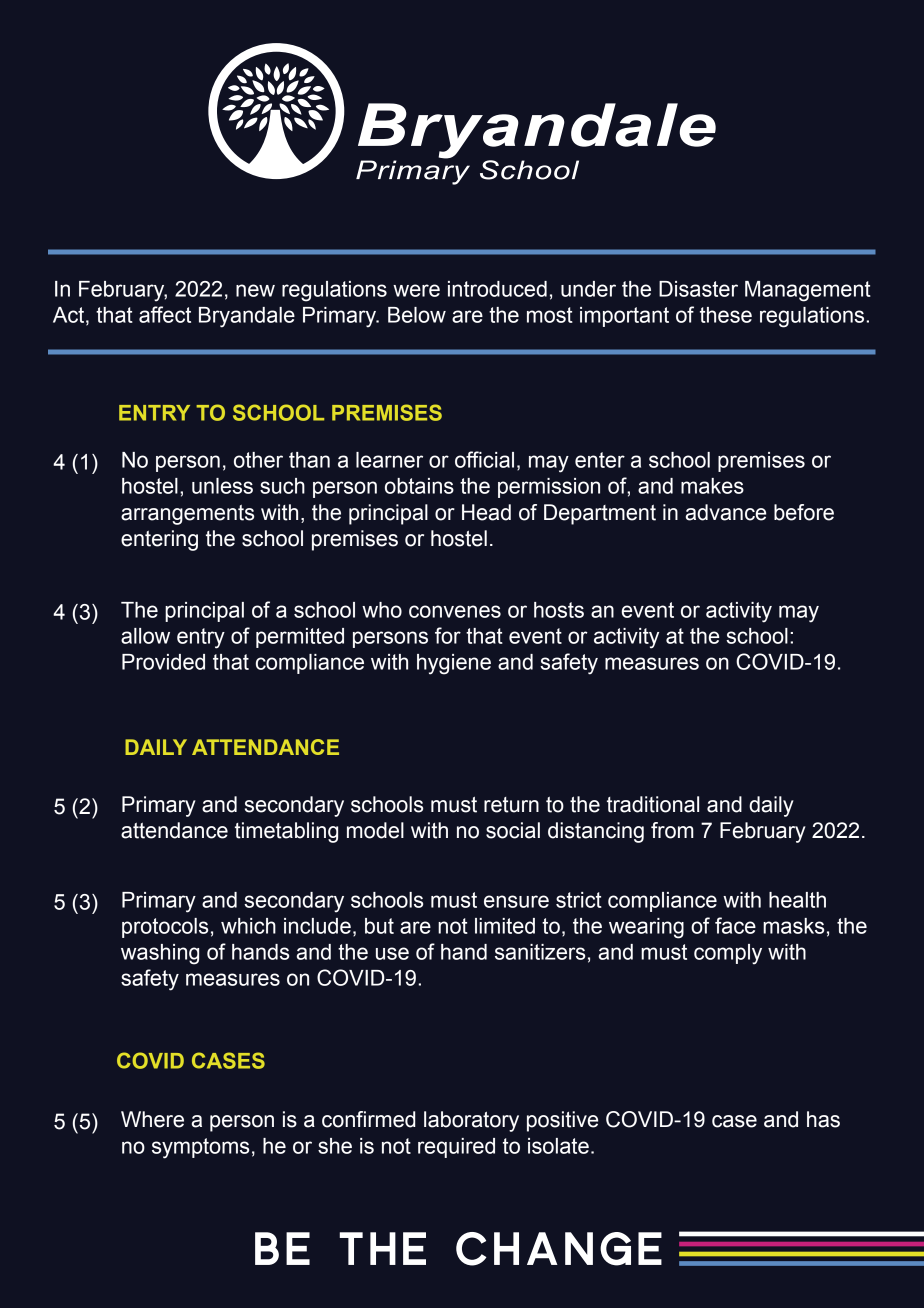 The width and height of the page is (924, 1308). I want to click on comply, so click(728, 954).
